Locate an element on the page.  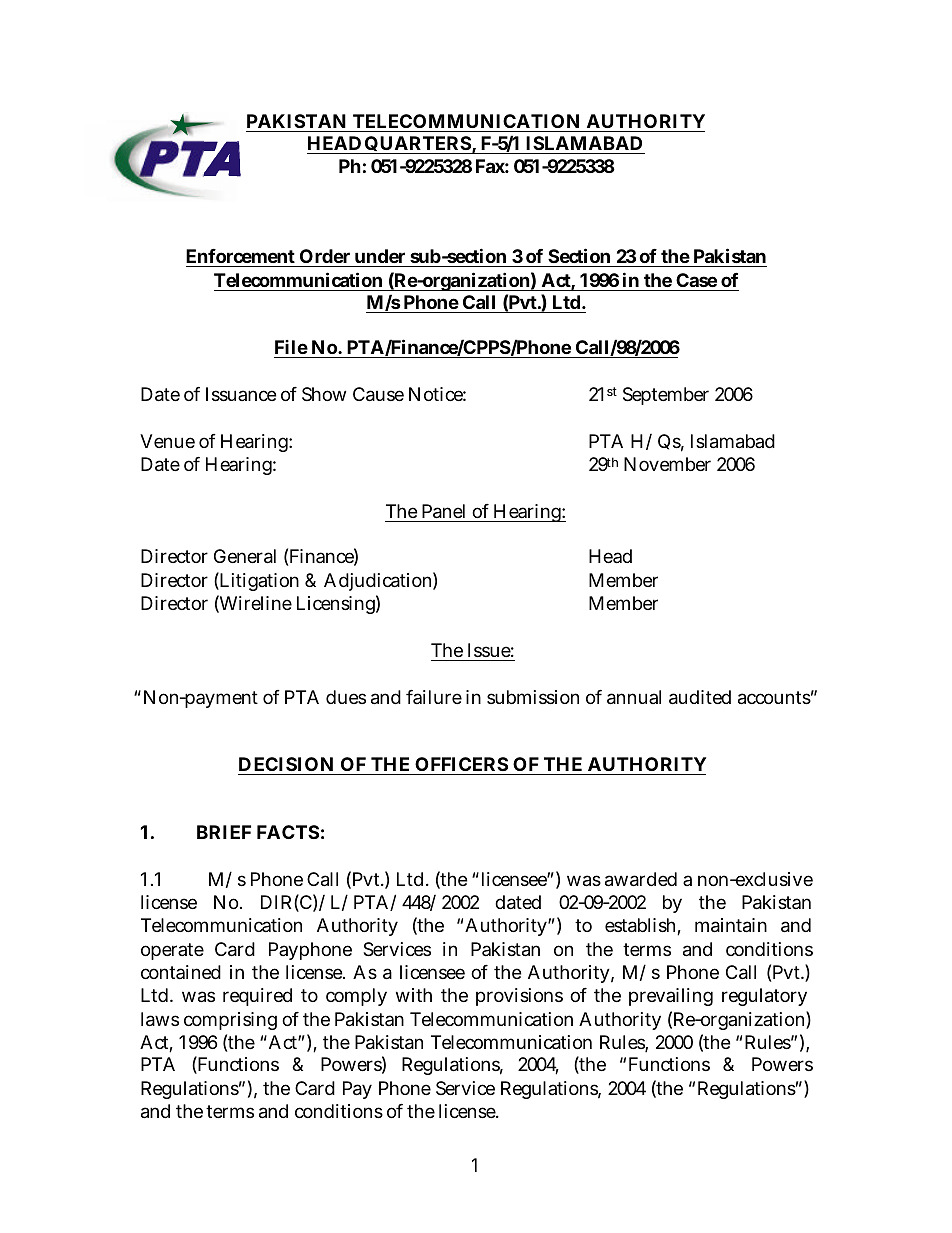
OFFICERS is located at coordinates (461, 764).
